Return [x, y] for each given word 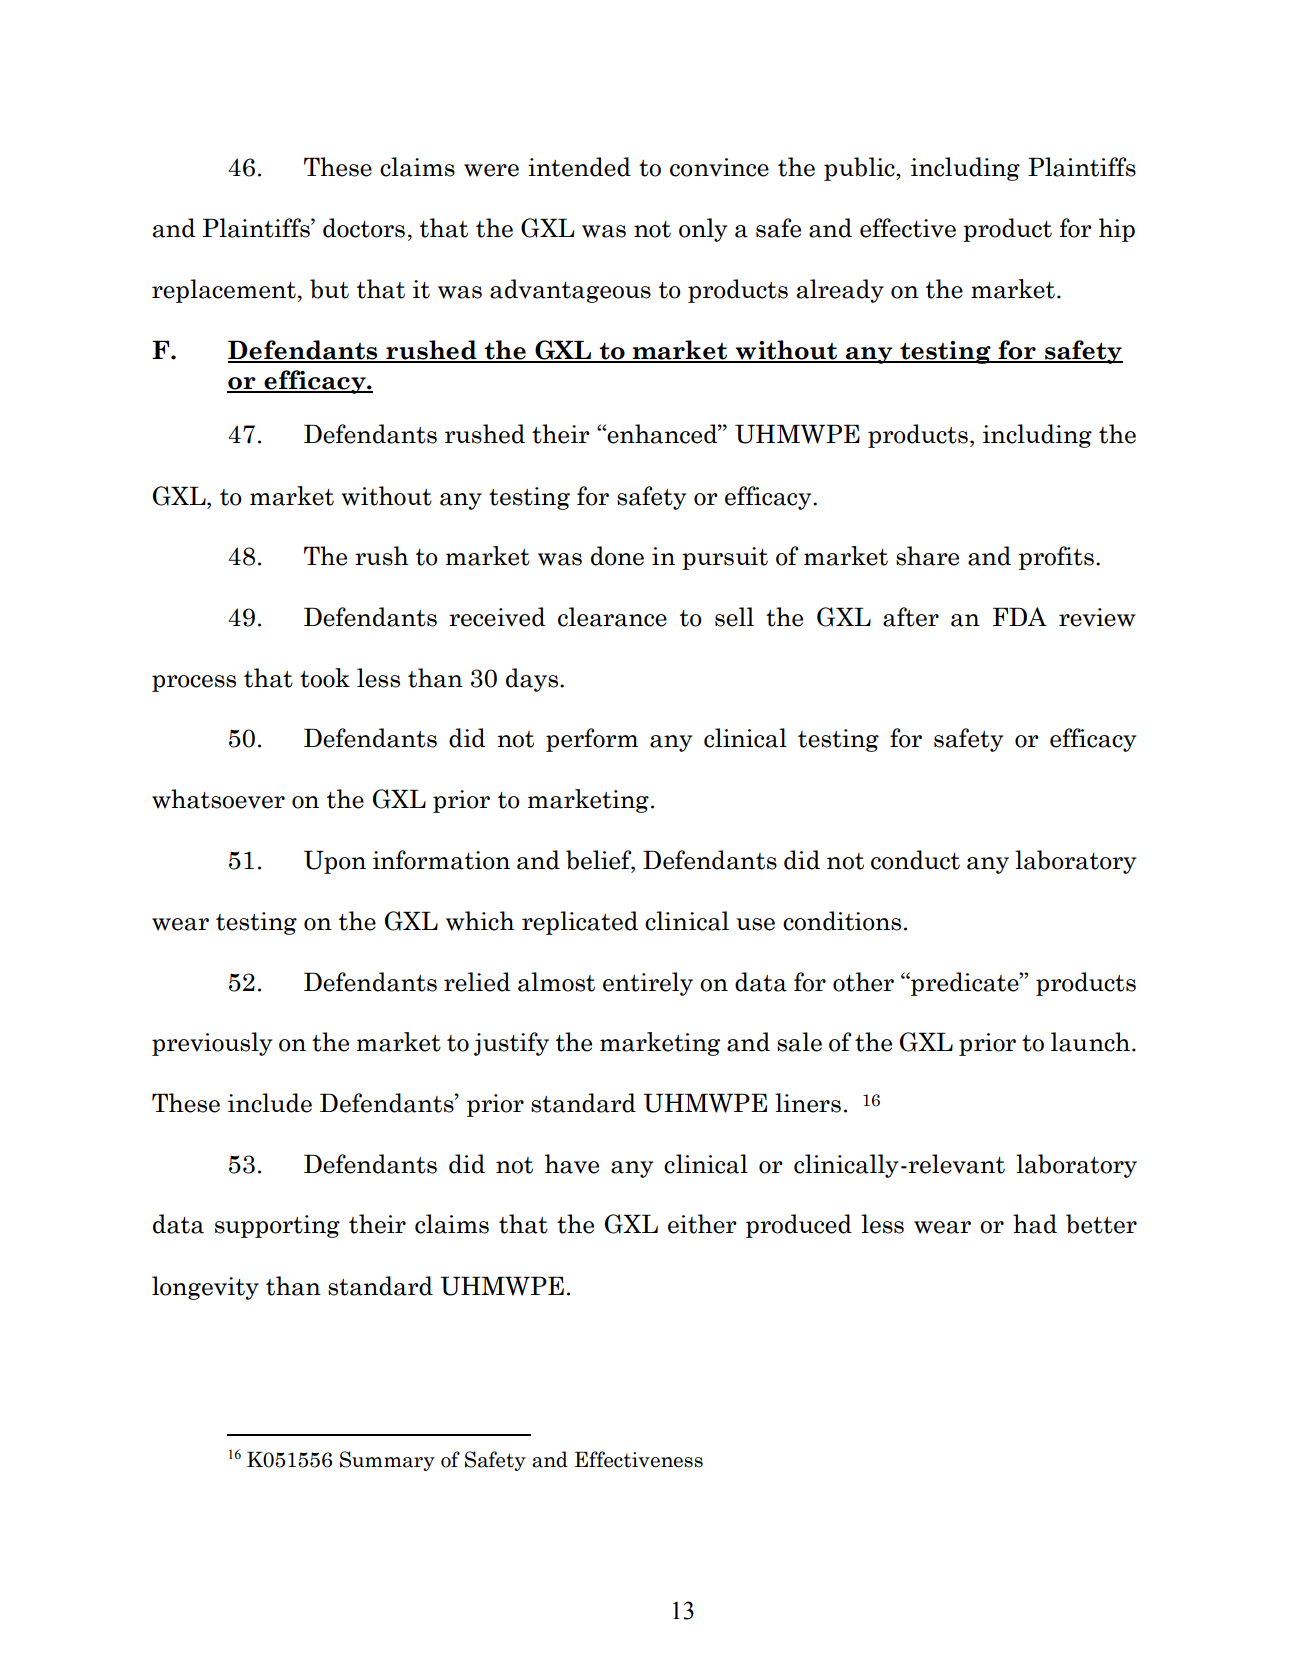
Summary [387, 1461]
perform [592, 740]
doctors [364, 228]
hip [1117, 230]
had [1035, 1224]
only [703, 230]
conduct [915, 860]
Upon [335, 862]
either [702, 1224]
